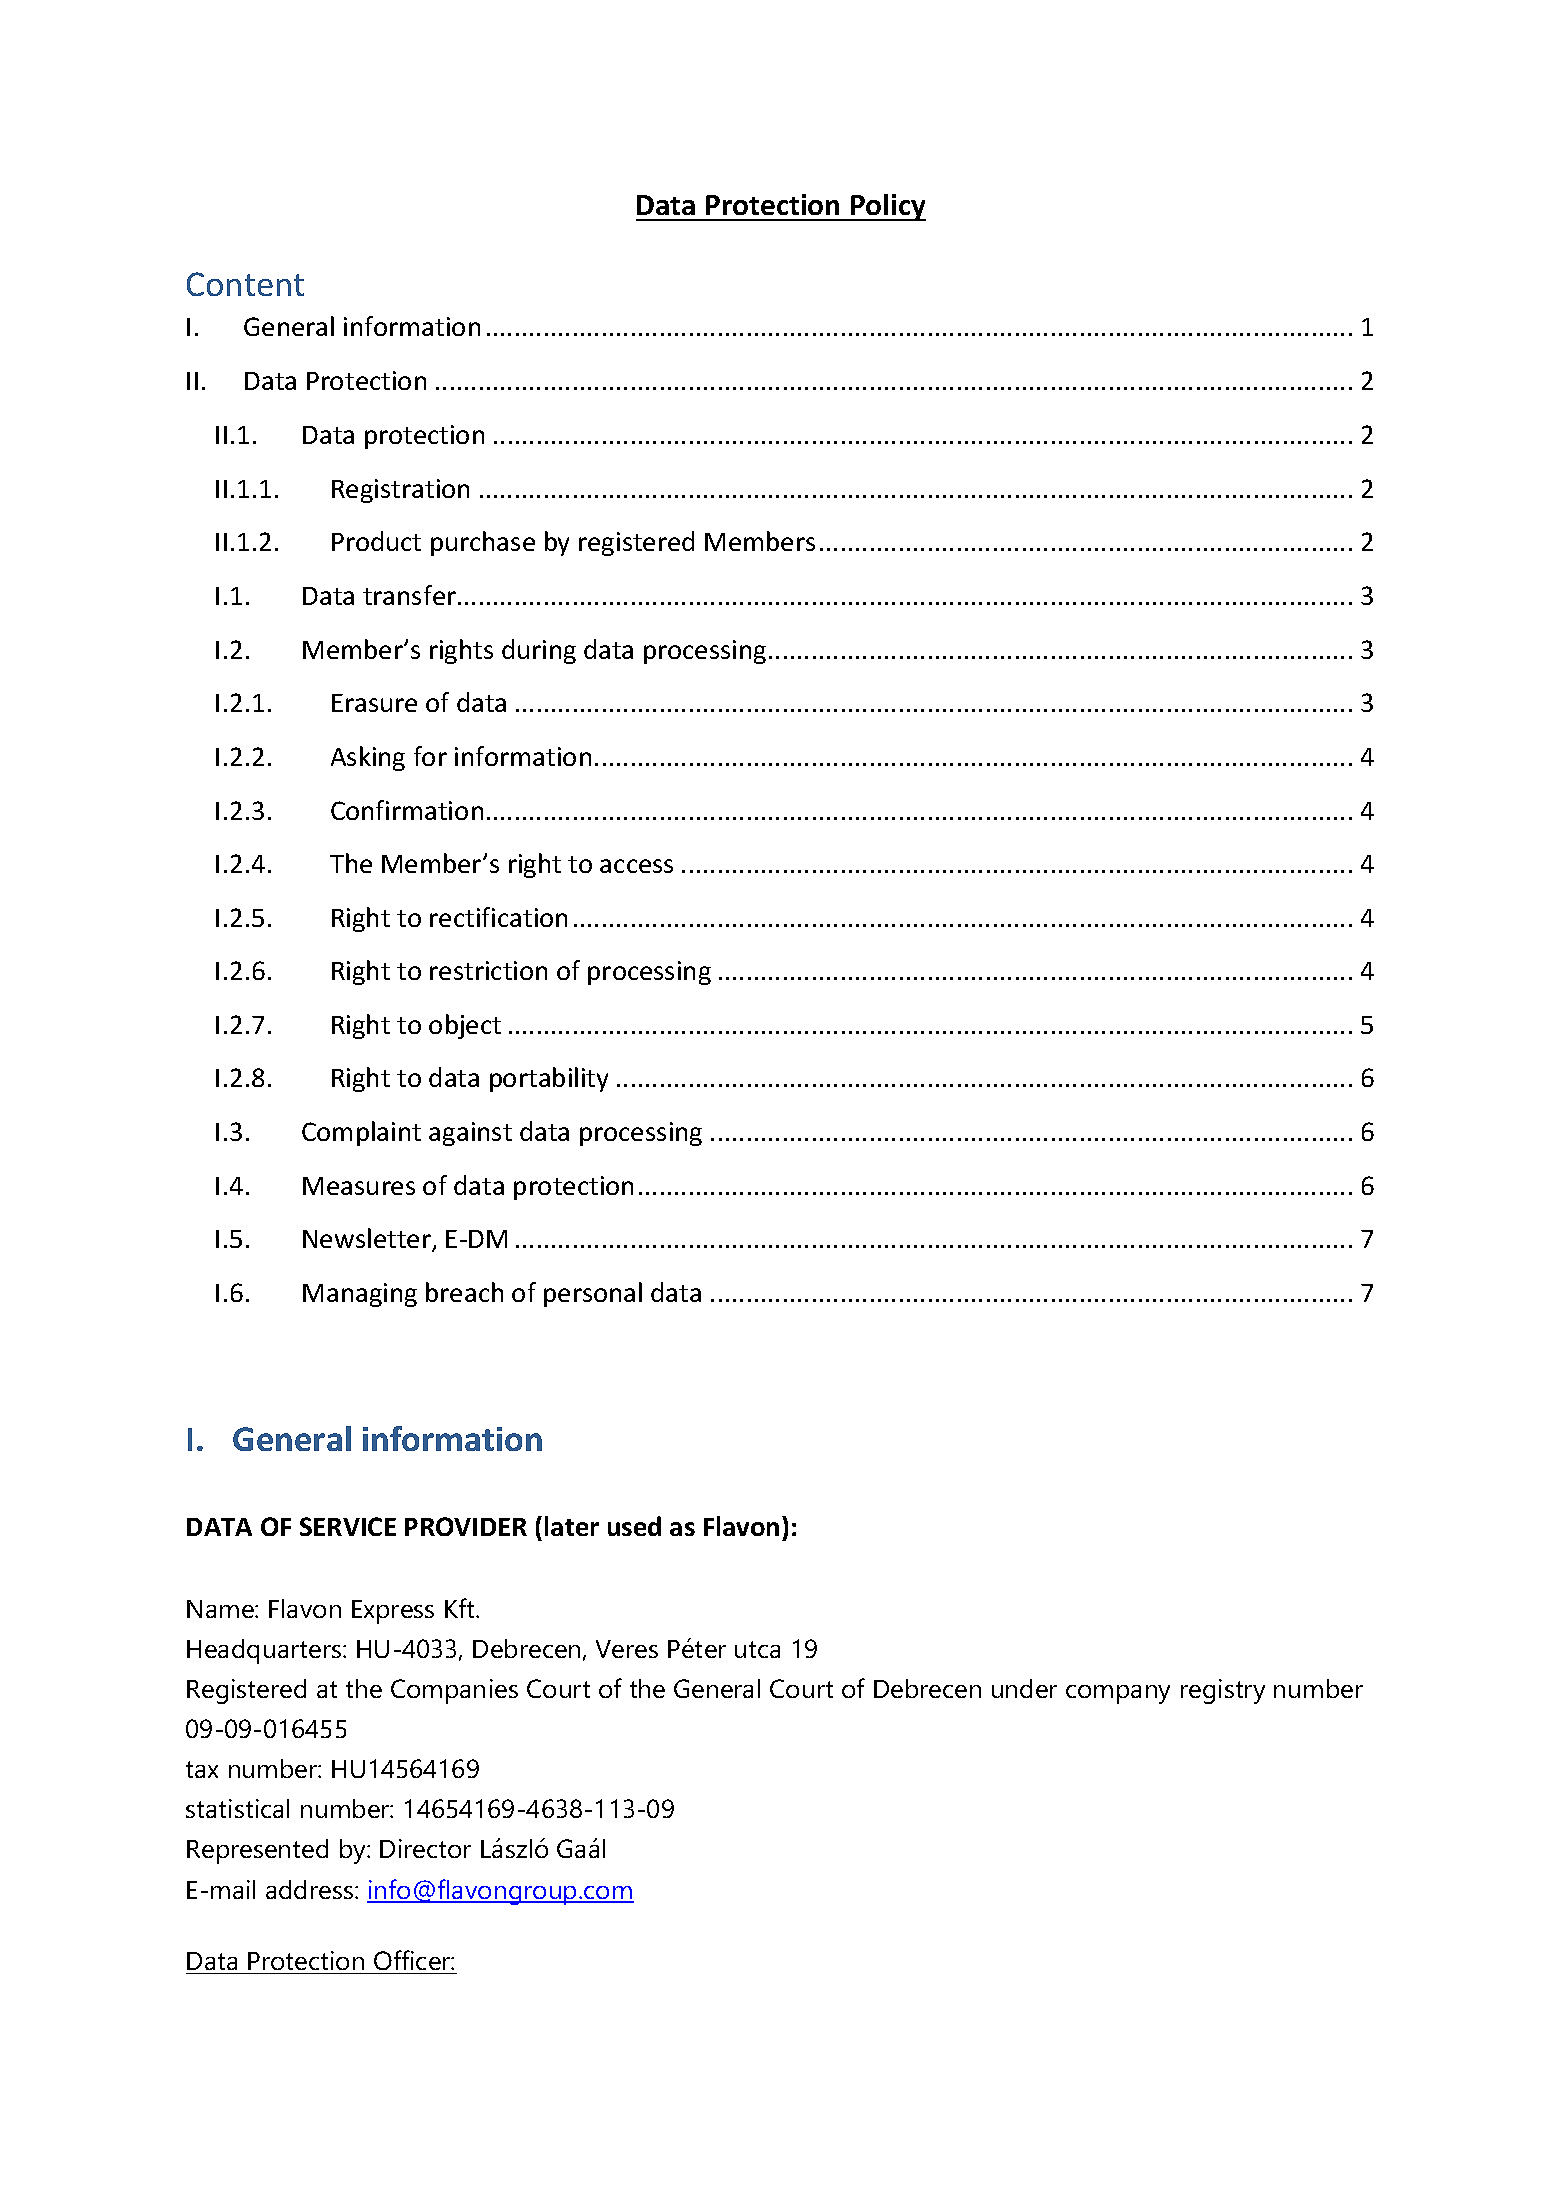  What do you see at coordinates (245, 284) in the document?
I see `Content` at bounding box center [245, 284].
